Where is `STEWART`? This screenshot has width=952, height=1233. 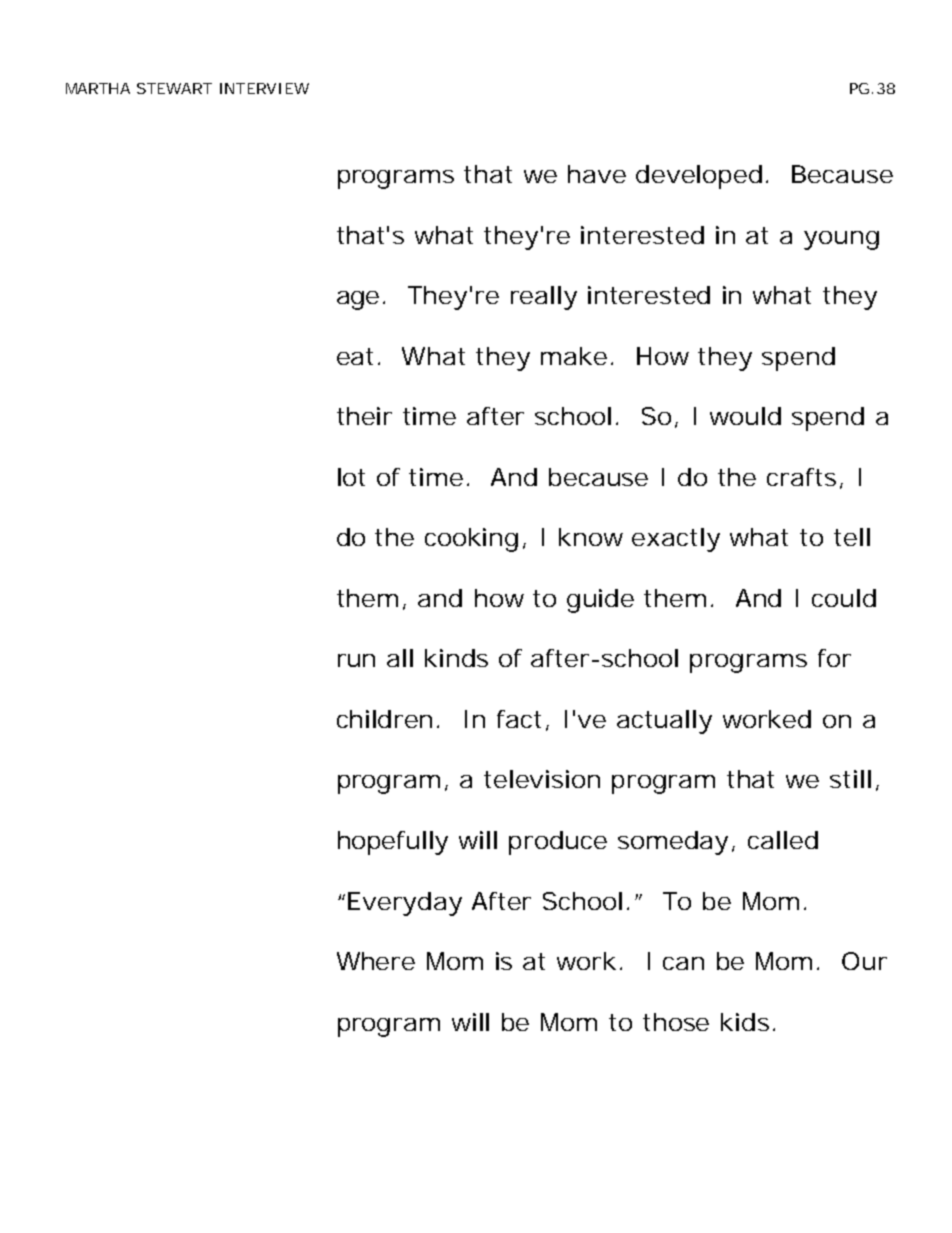
STEWART is located at coordinates (174, 88).
